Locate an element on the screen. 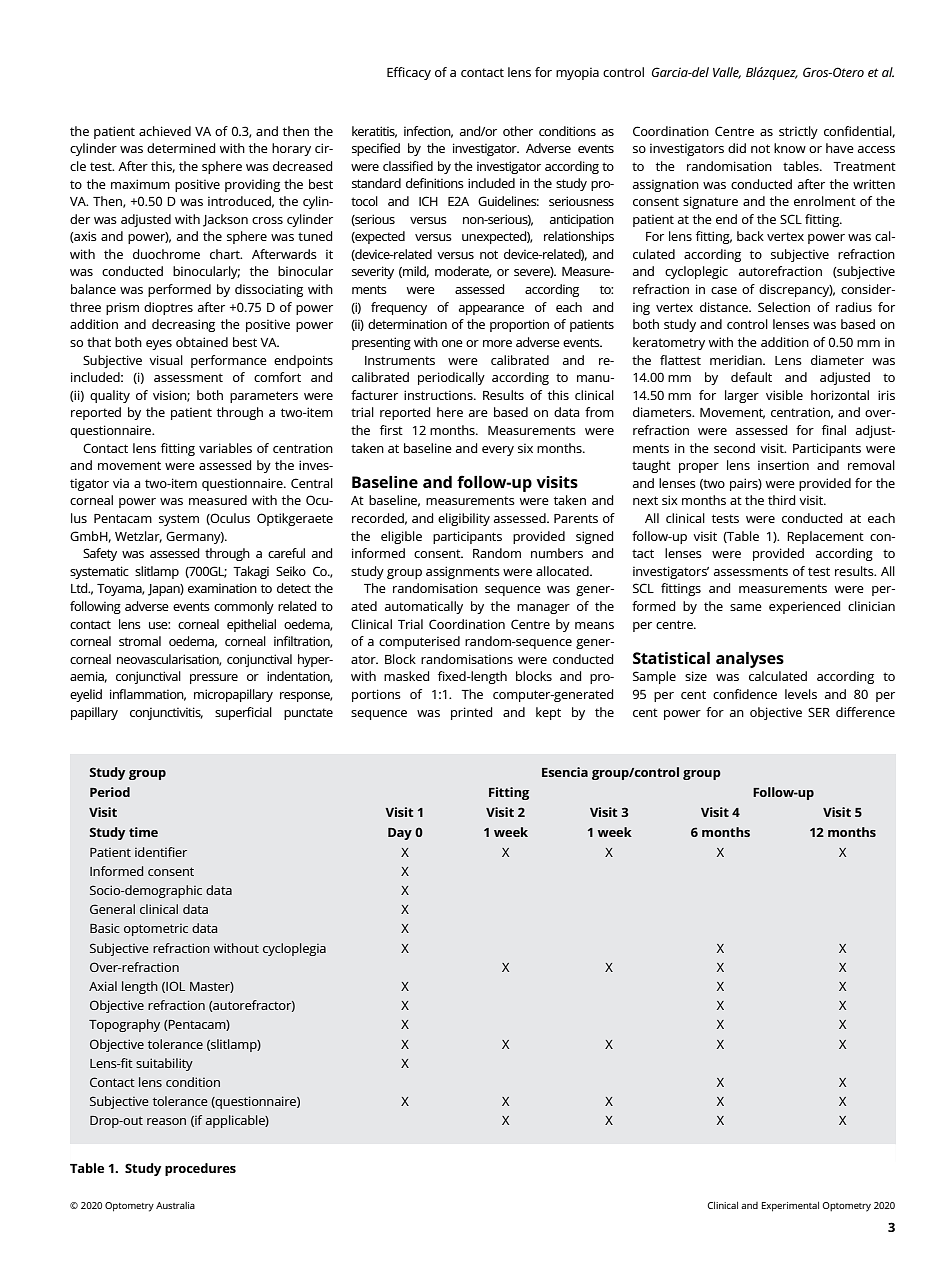 The height and width of the screenshot is (1270, 952). stromal is located at coordinates (140, 641).
